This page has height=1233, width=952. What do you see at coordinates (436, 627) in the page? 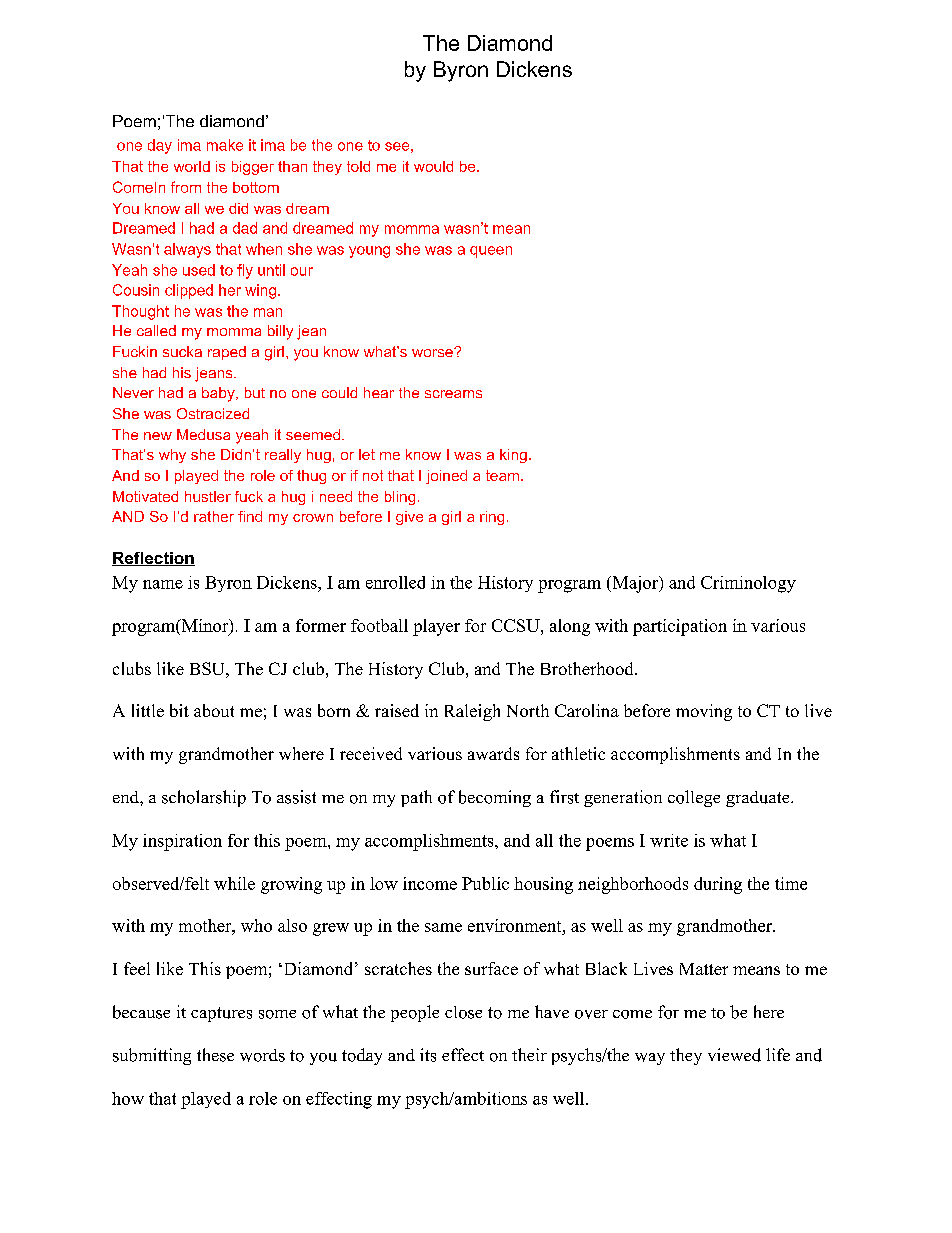
I see `player` at bounding box center [436, 627].
